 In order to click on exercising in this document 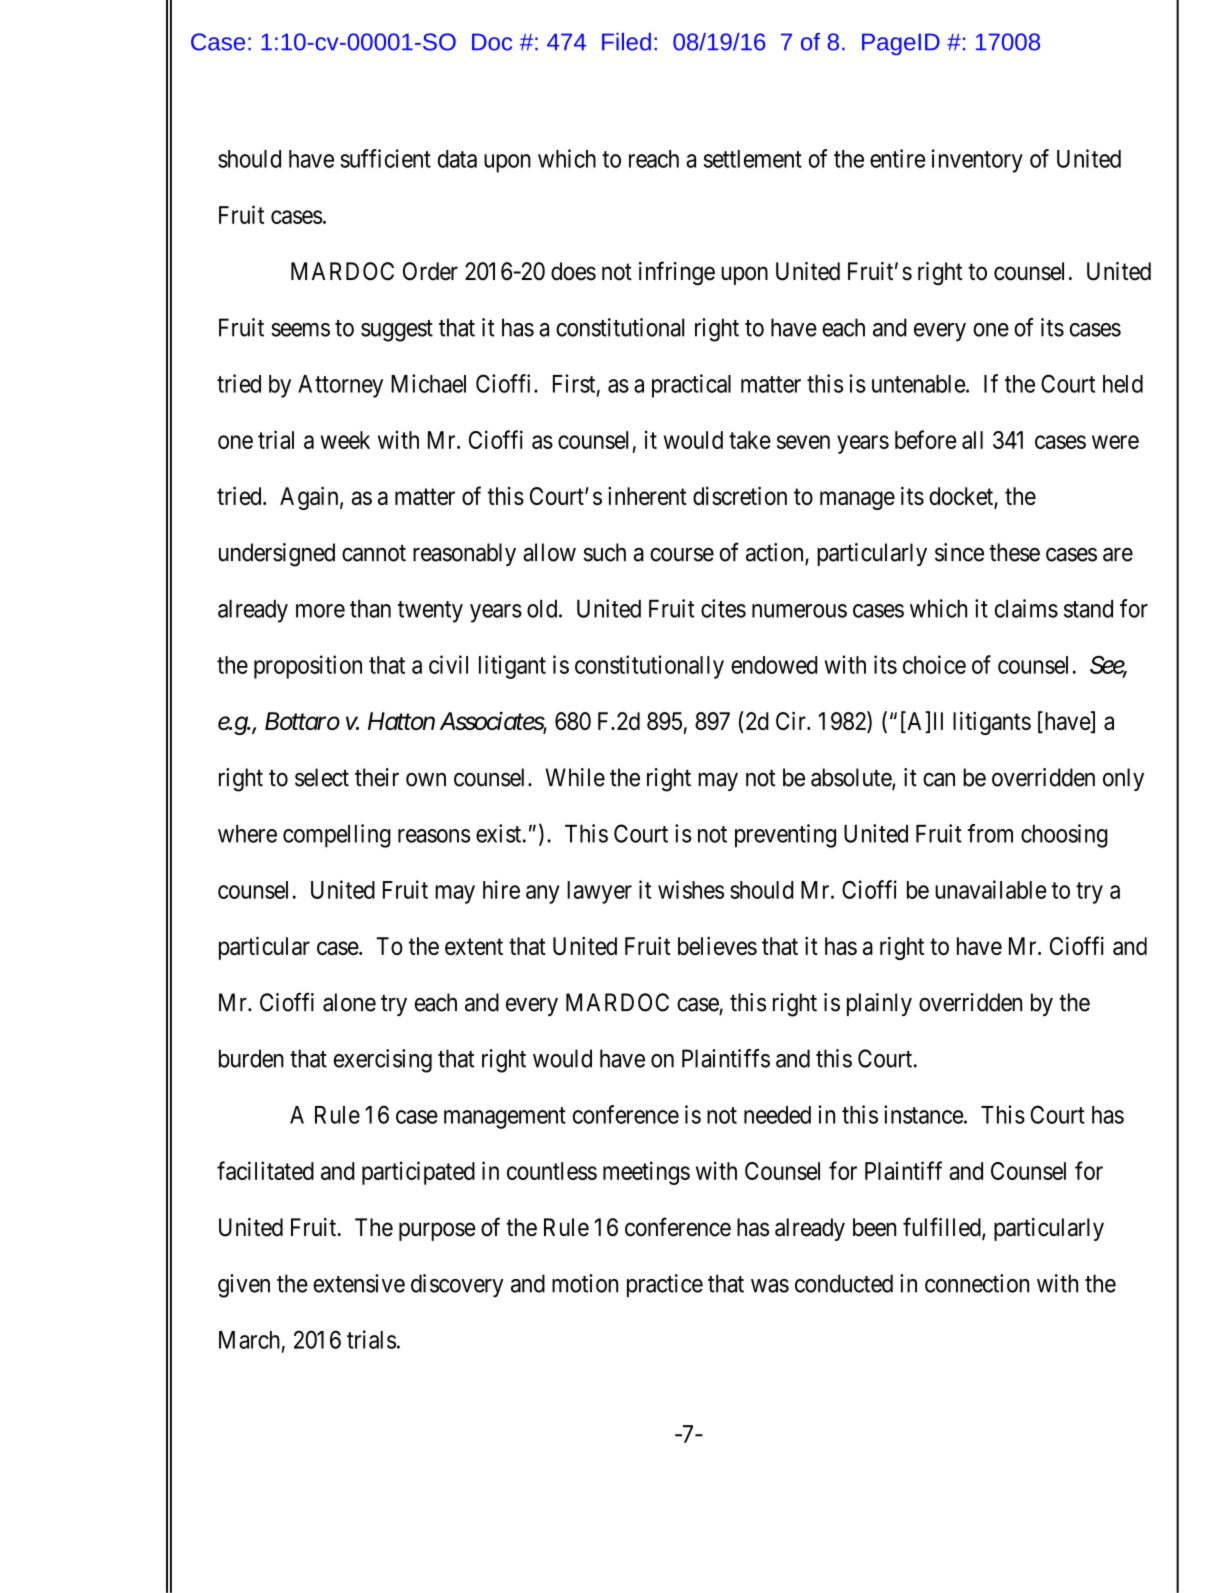, I will do `click(383, 1061)`.
